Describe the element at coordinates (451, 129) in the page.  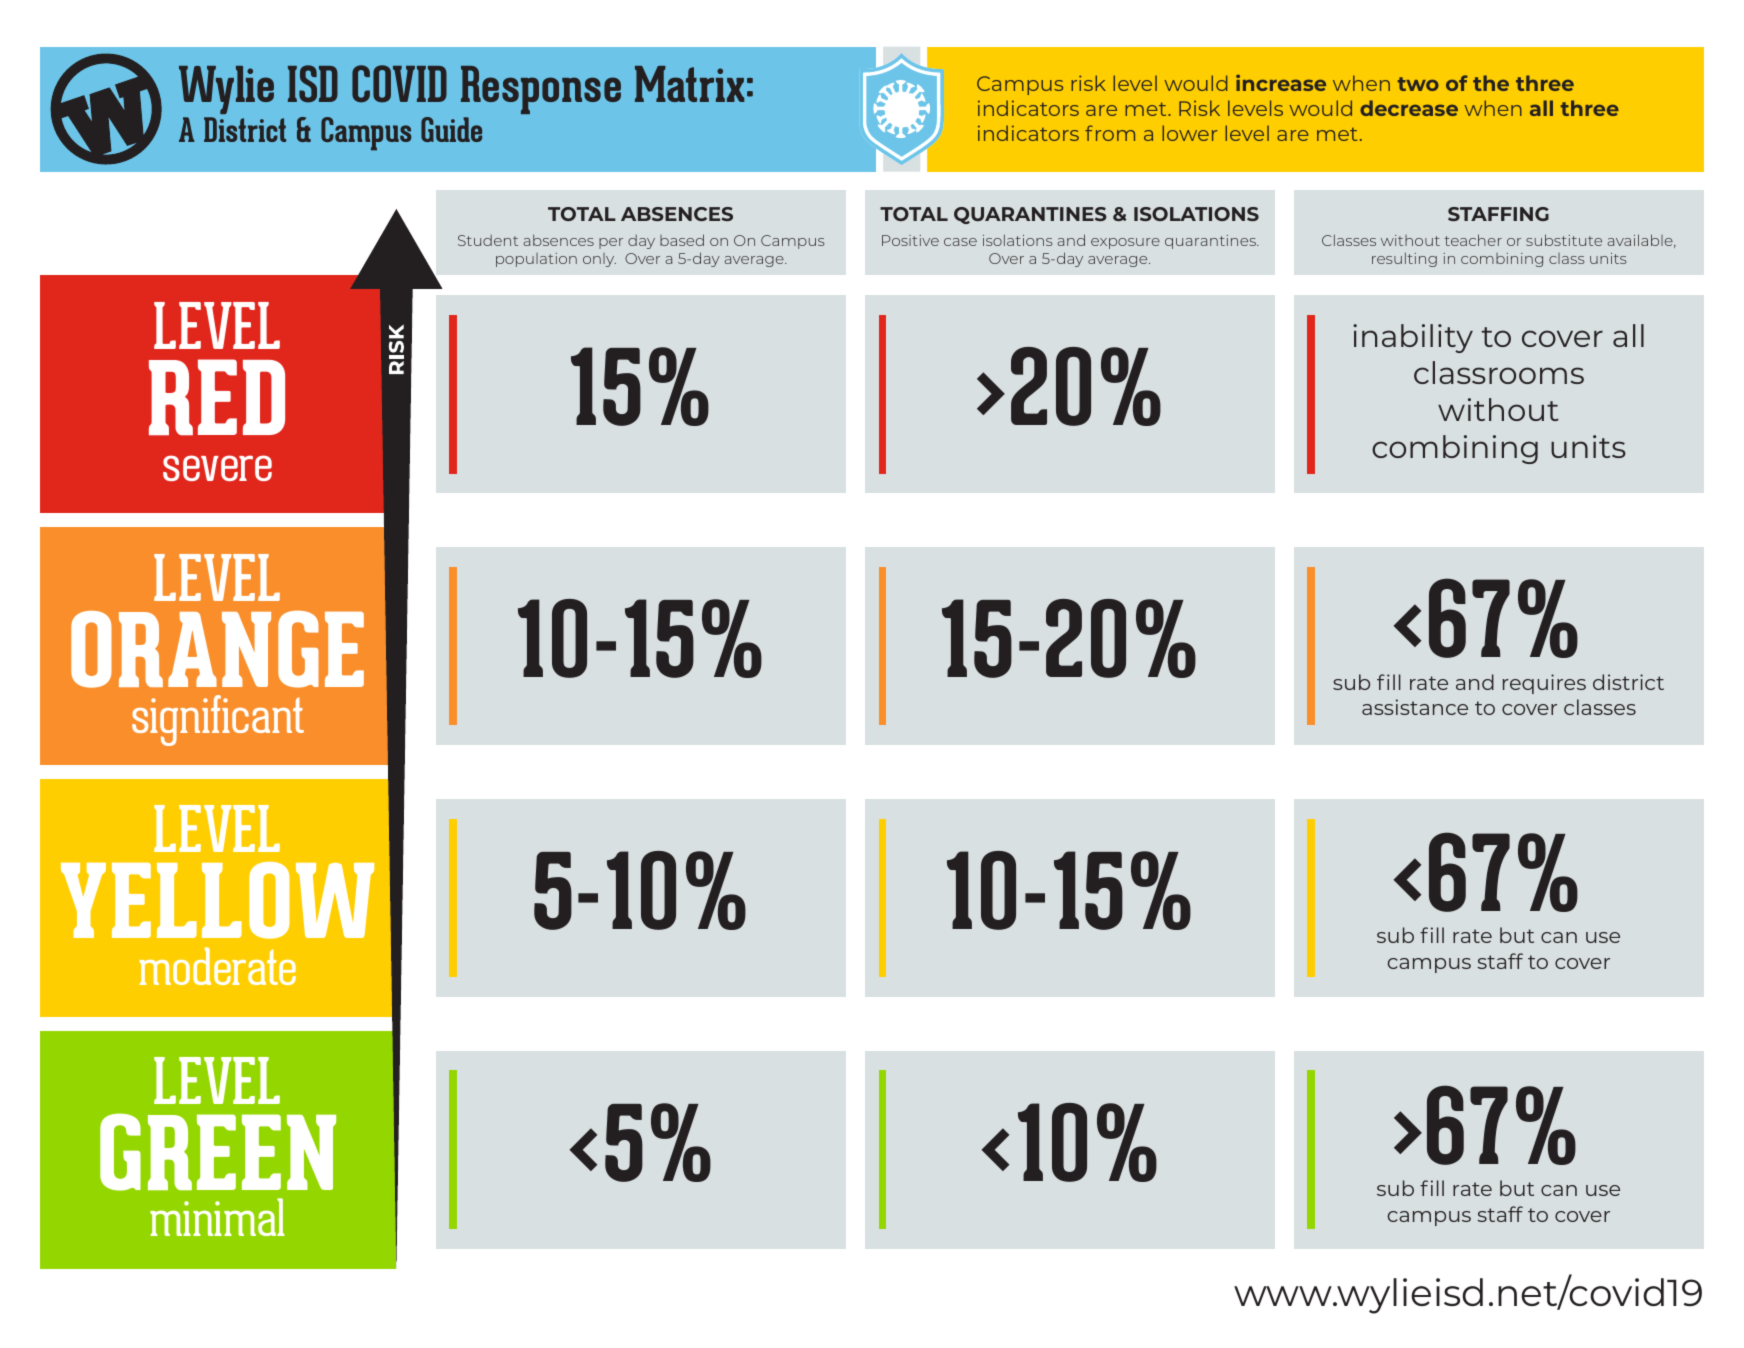
I see `Guide` at that location.
